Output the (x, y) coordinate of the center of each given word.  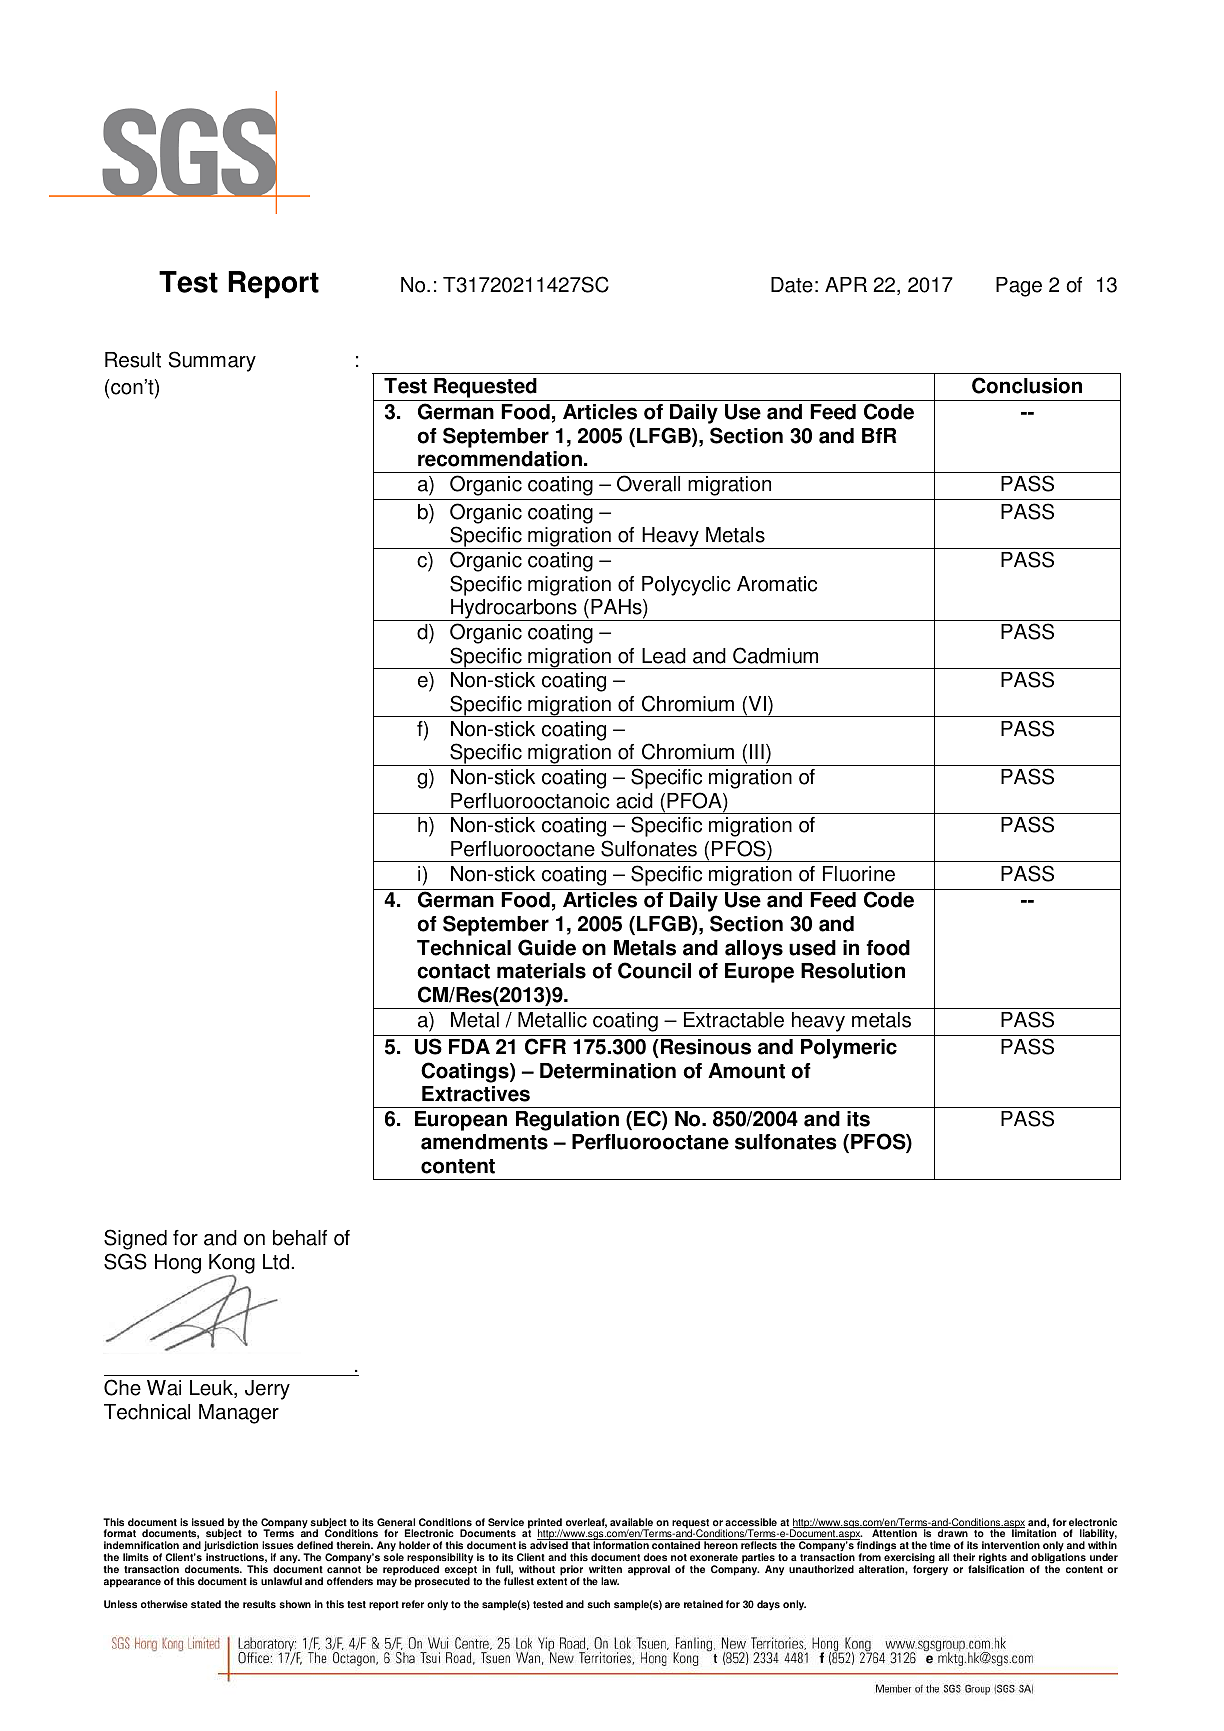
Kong (232, 1265)
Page (1019, 287)
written (605, 1569)
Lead (664, 656)
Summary (212, 361)
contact (453, 971)
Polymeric (849, 1049)
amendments (484, 1142)
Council (654, 970)
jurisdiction (231, 1547)
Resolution (853, 971)
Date (792, 285)
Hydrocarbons (514, 610)
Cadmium (775, 655)
